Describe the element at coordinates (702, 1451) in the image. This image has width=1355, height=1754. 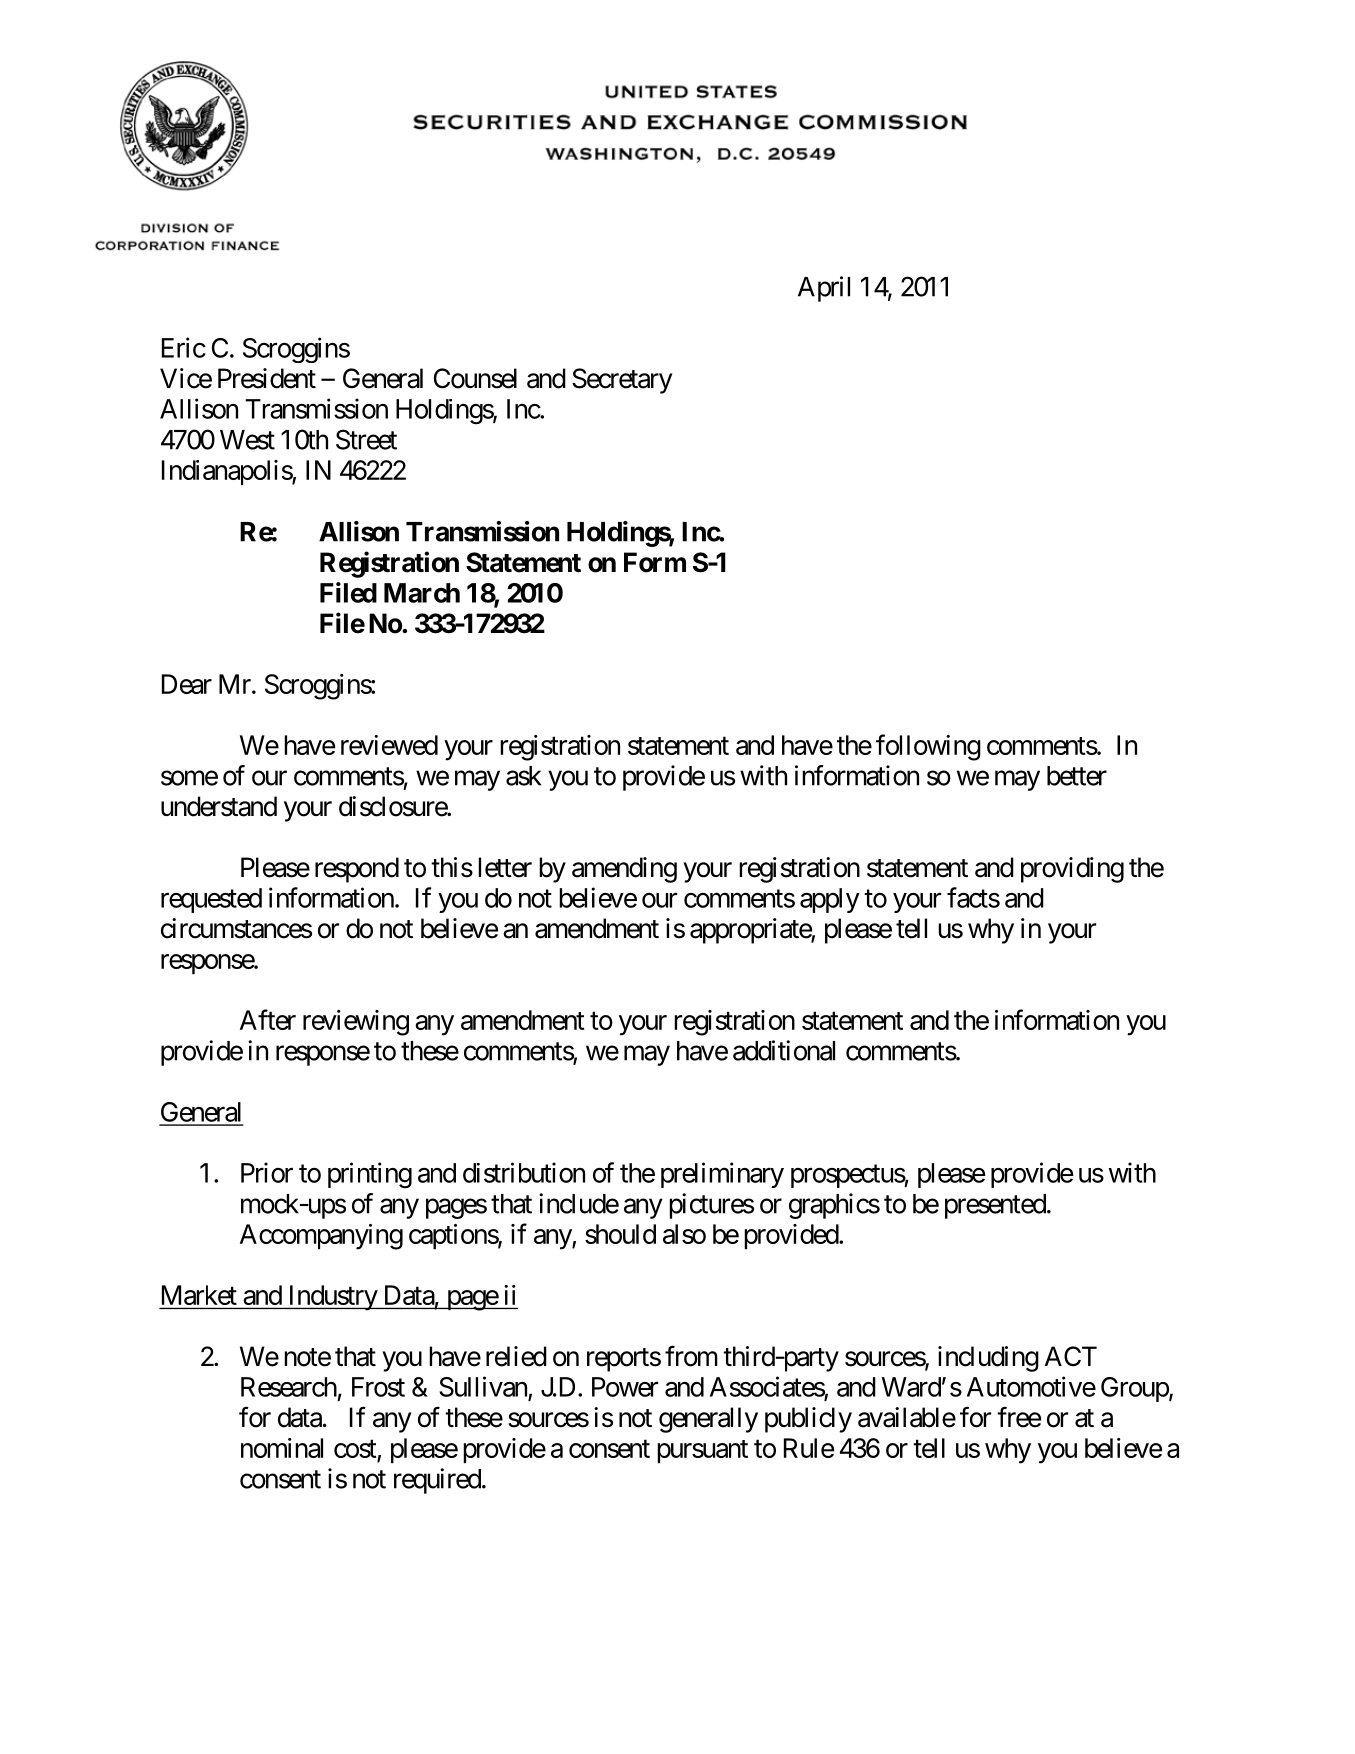
I see `pursuant` at that location.
